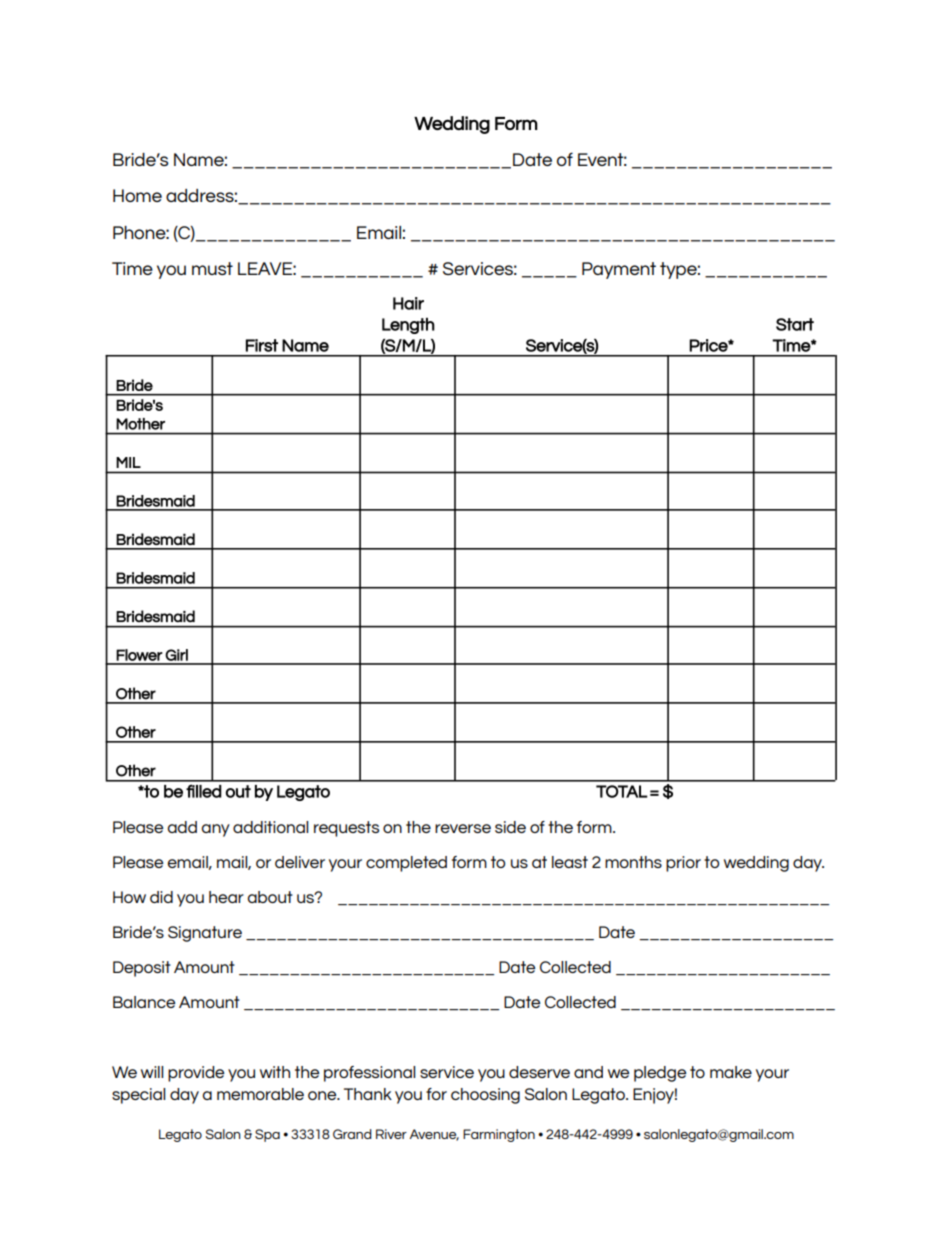  Describe the element at coordinates (216, 830) in the screenshot. I see `any` at that location.
